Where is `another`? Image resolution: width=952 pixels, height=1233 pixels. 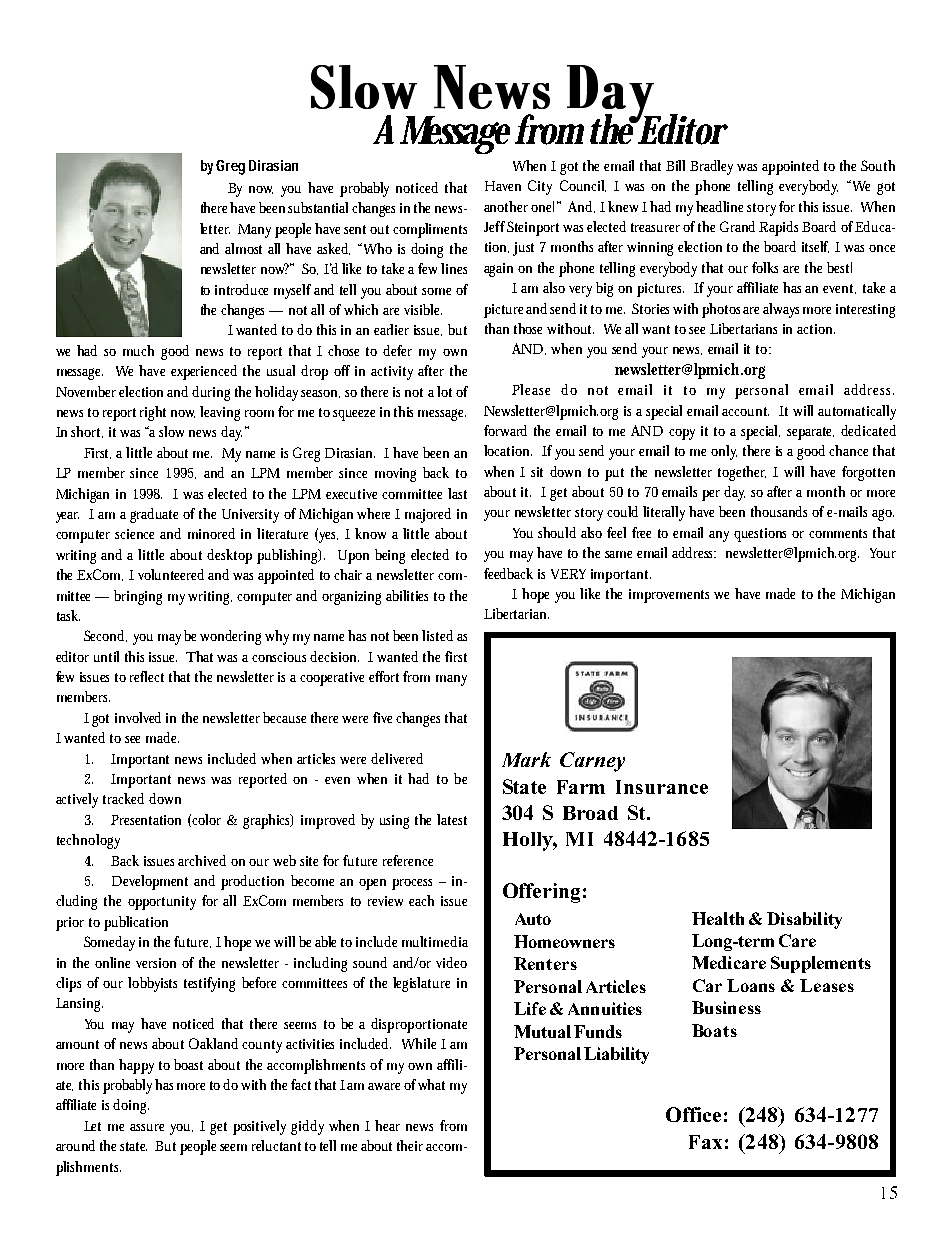
another is located at coordinates (508, 206).
